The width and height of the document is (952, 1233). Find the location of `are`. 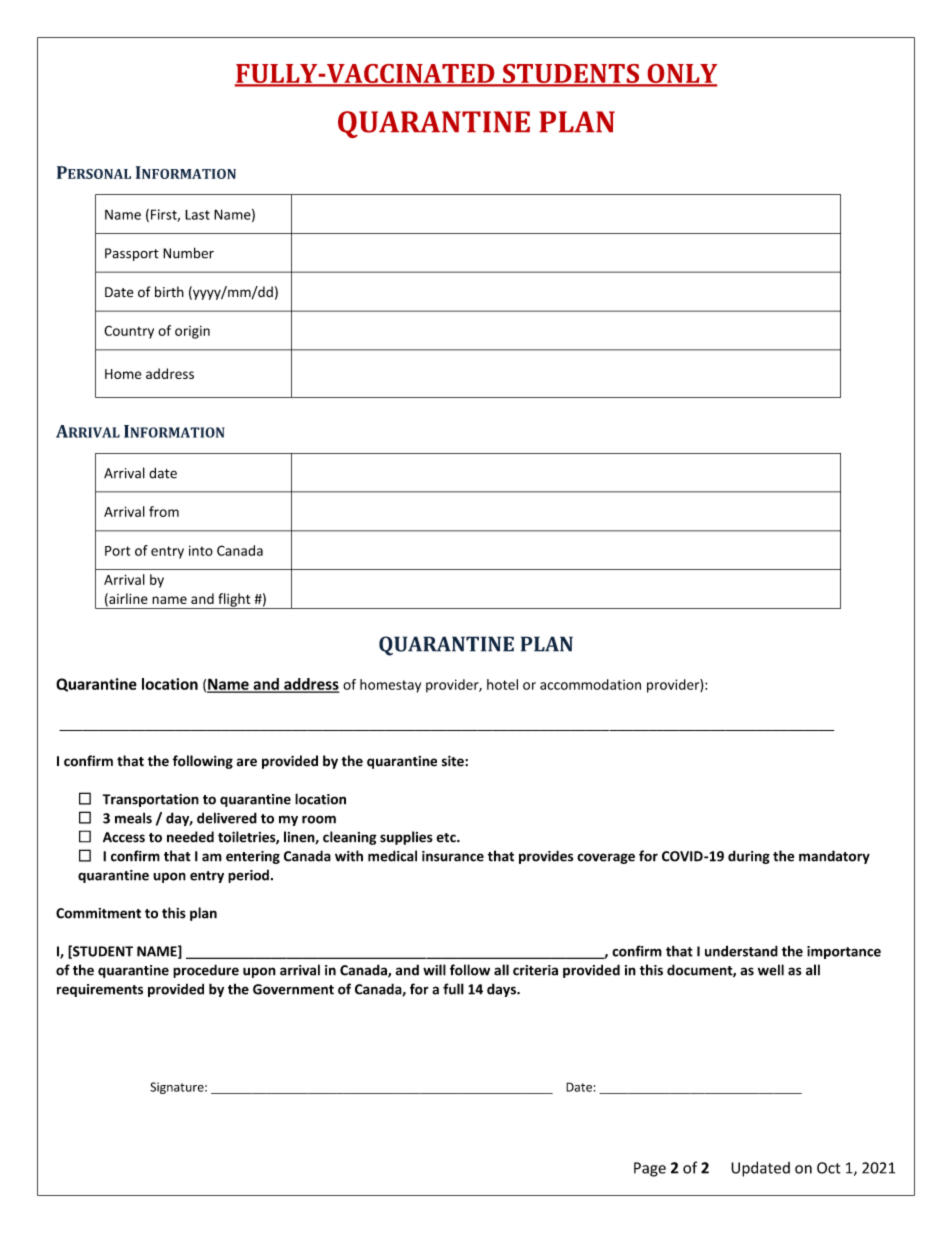

are is located at coordinates (247, 762).
